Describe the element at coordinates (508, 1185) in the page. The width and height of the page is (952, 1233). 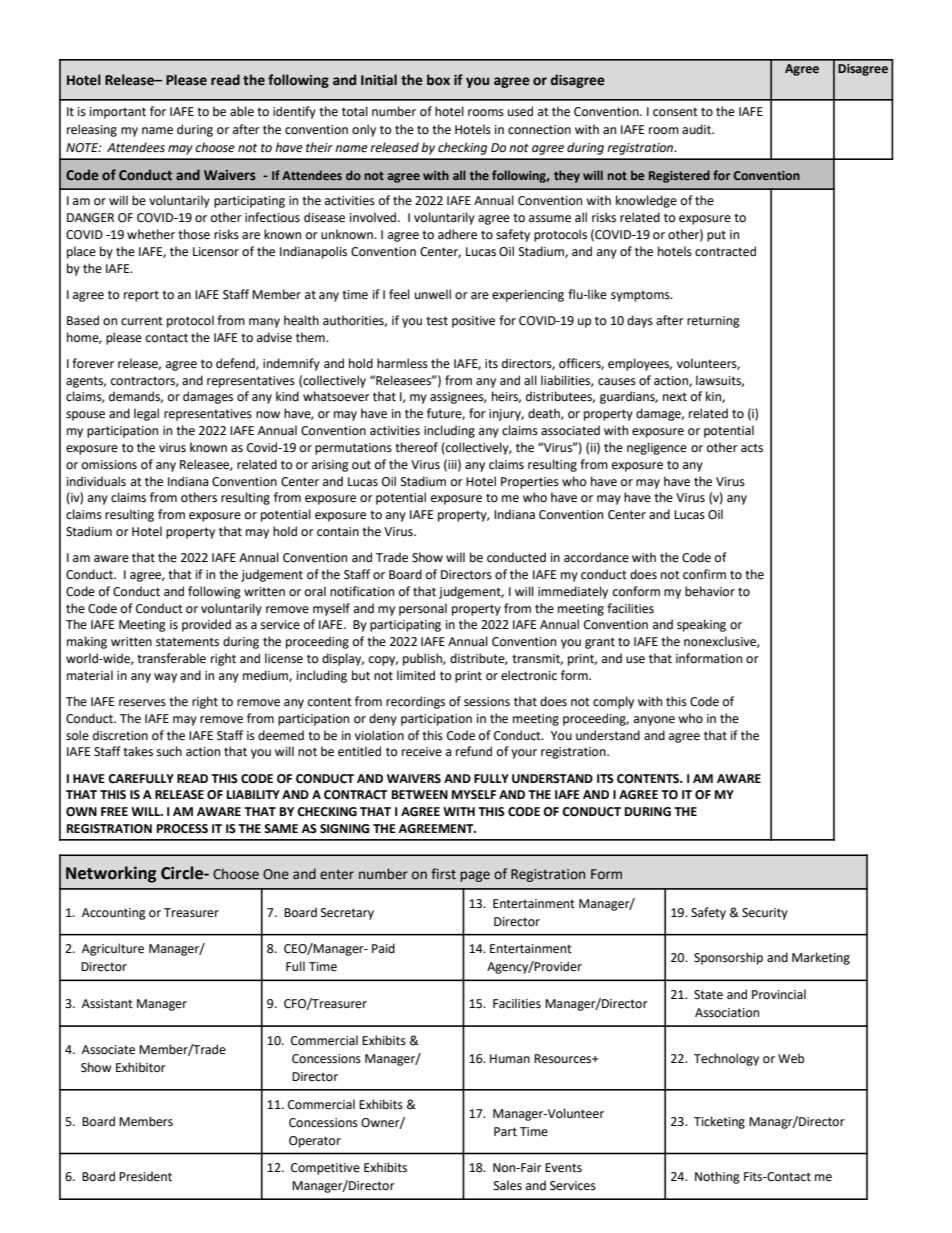
I see `Sales` at that location.
